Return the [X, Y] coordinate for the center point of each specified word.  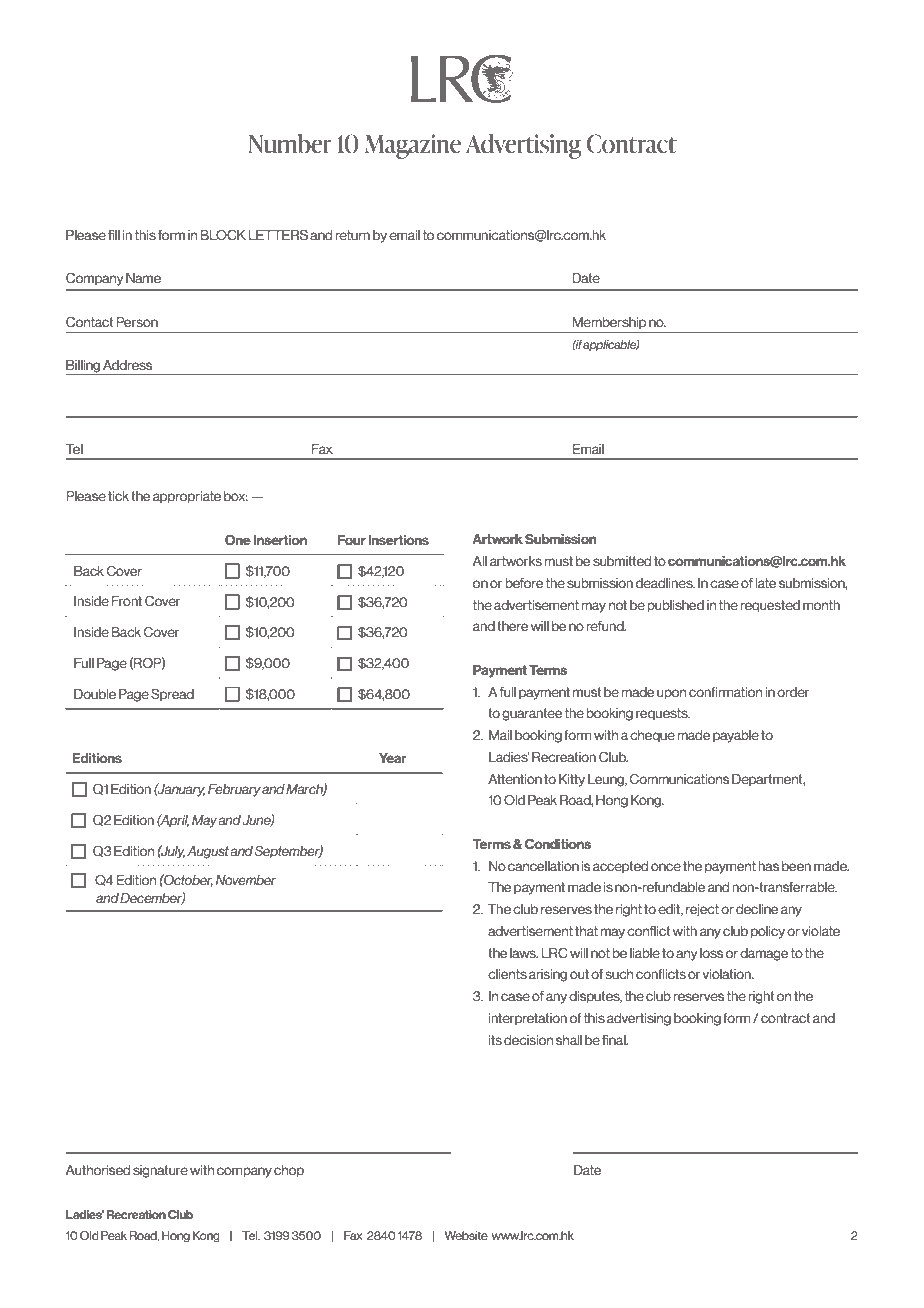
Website [466, 1235]
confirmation [725, 692]
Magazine [413, 146]
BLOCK [223, 235]
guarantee [532, 714]
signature [160, 1171]
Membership [609, 324]
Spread [172, 695]
